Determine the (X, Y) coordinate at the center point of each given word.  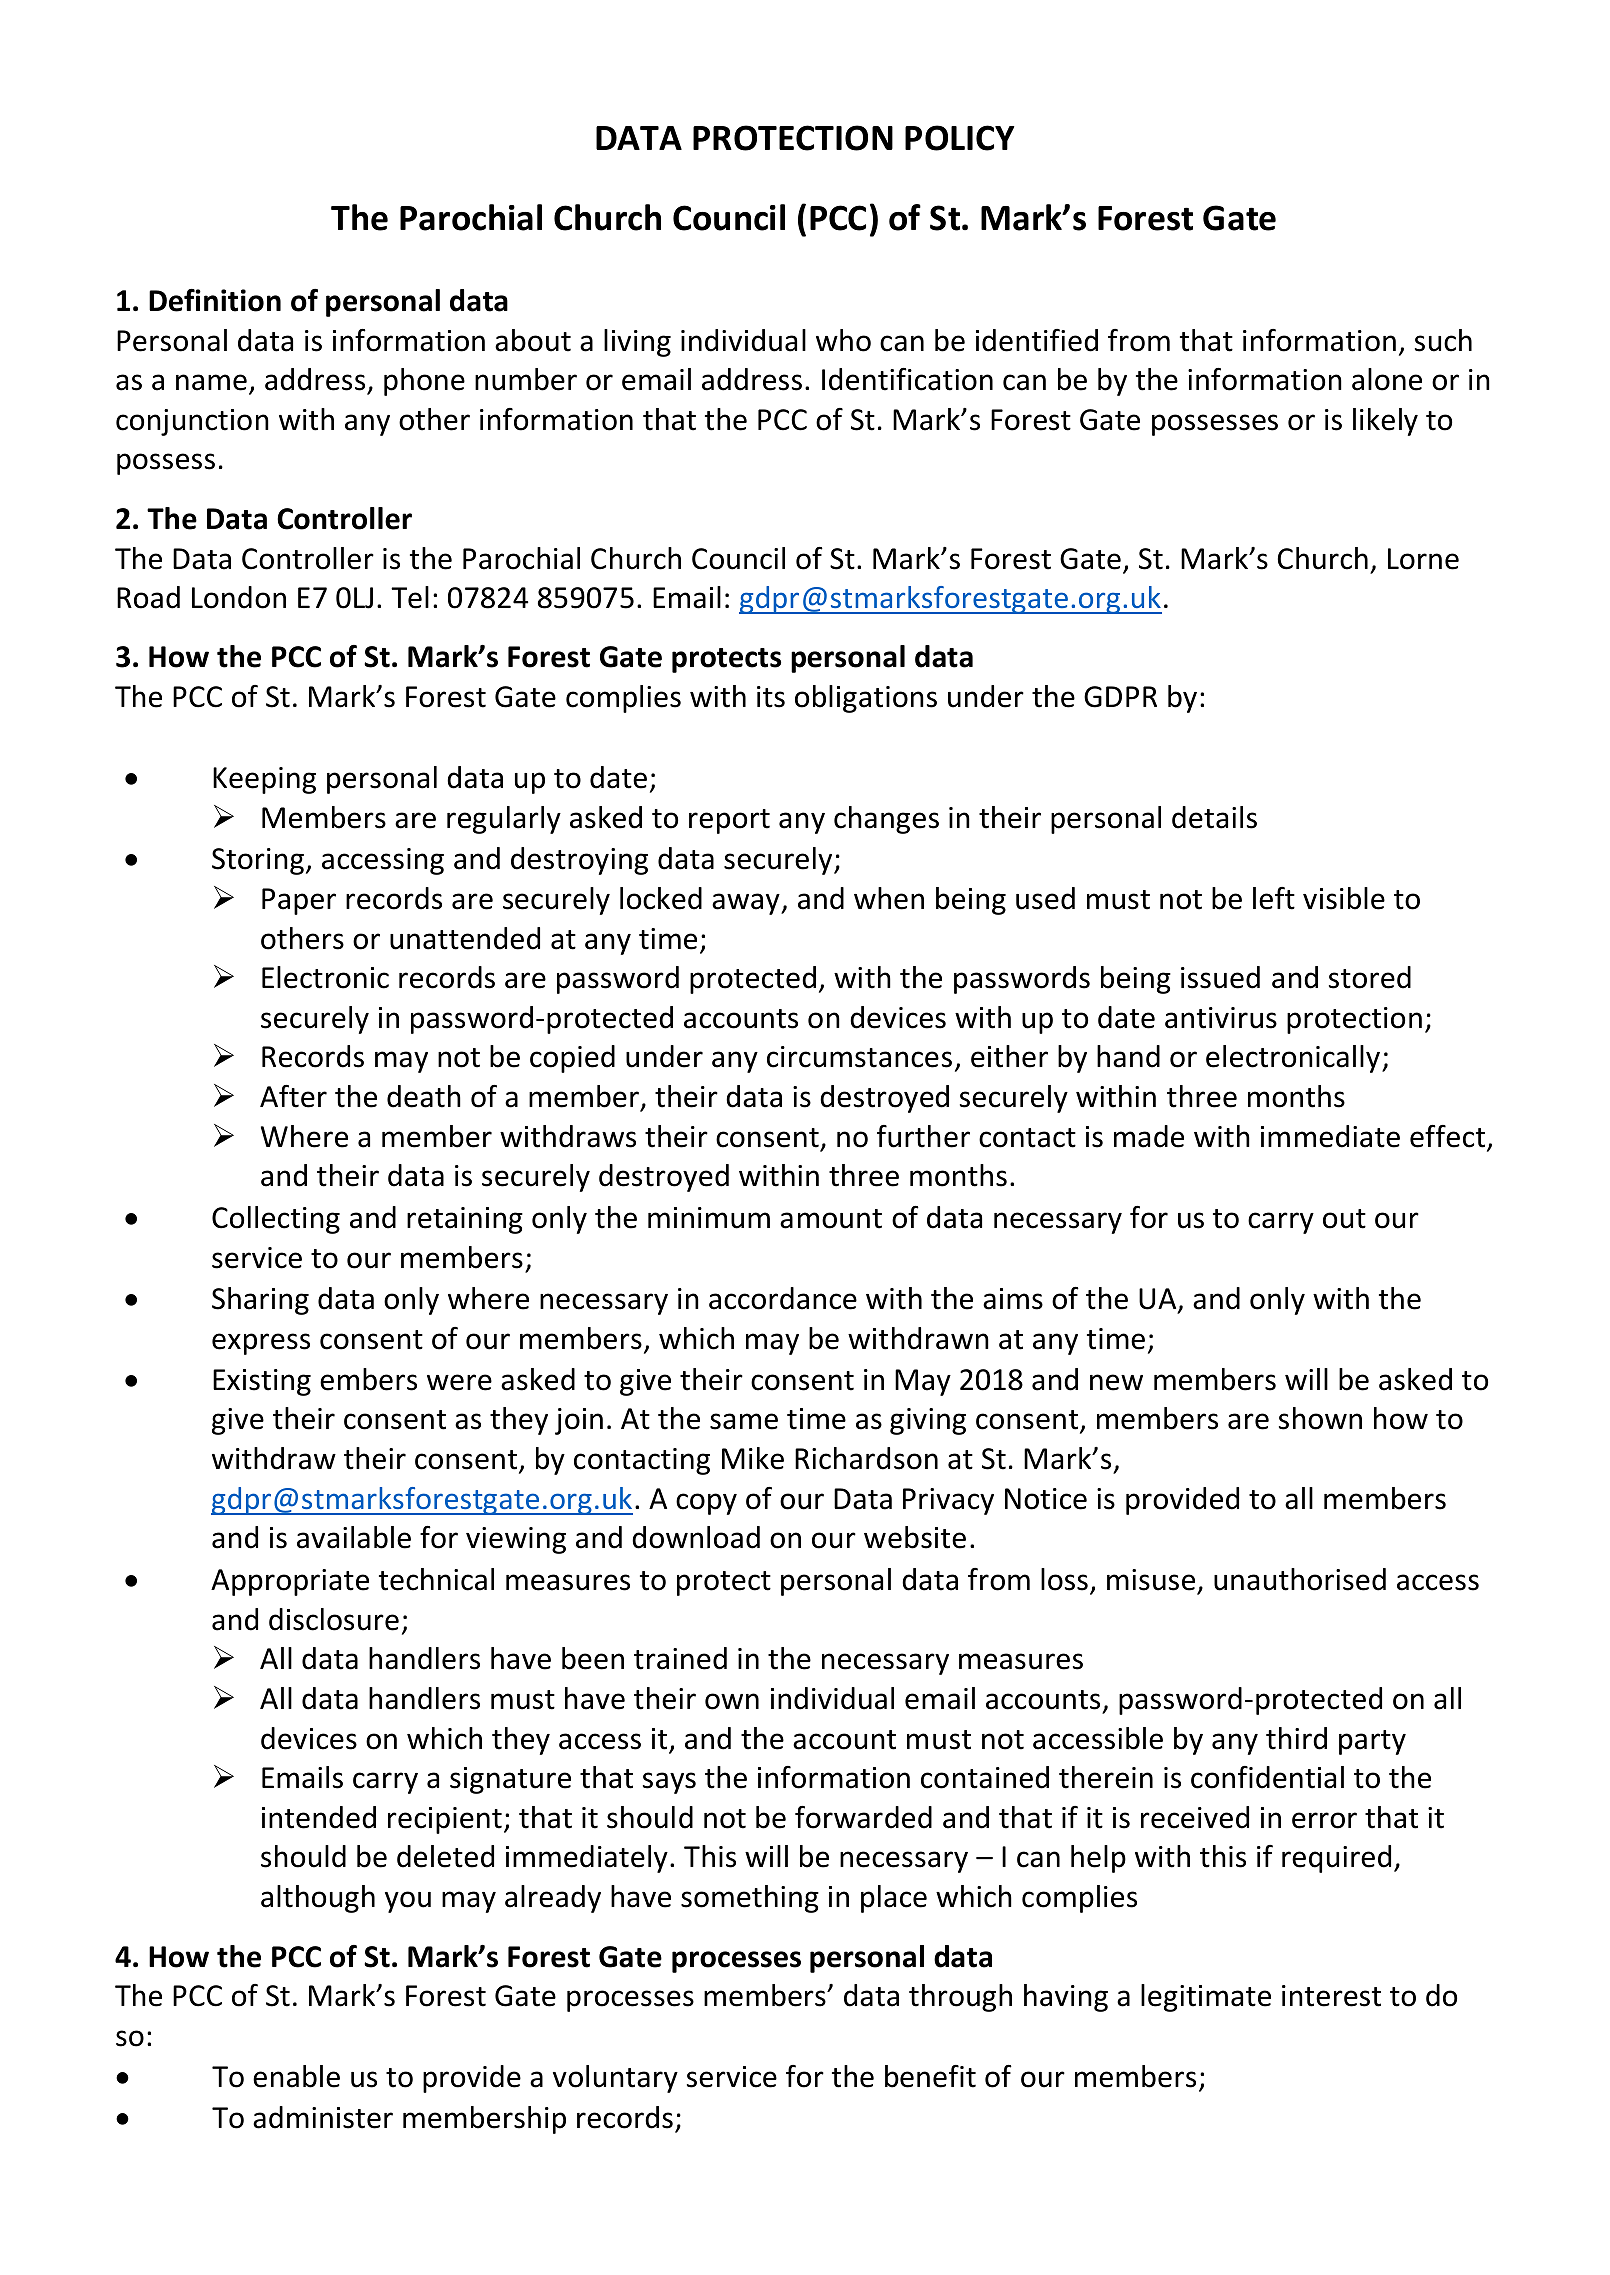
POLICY (960, 138)
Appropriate (290, 1582)
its (771, 697)
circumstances (859, 1057)
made (1149, 1136)
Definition (215, 300)
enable (296, 2076)
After (293, 1096)
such (1443, 340)
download (696, 1537)
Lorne (1423, 559)
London (239, 597)
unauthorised (1300, 1579)
